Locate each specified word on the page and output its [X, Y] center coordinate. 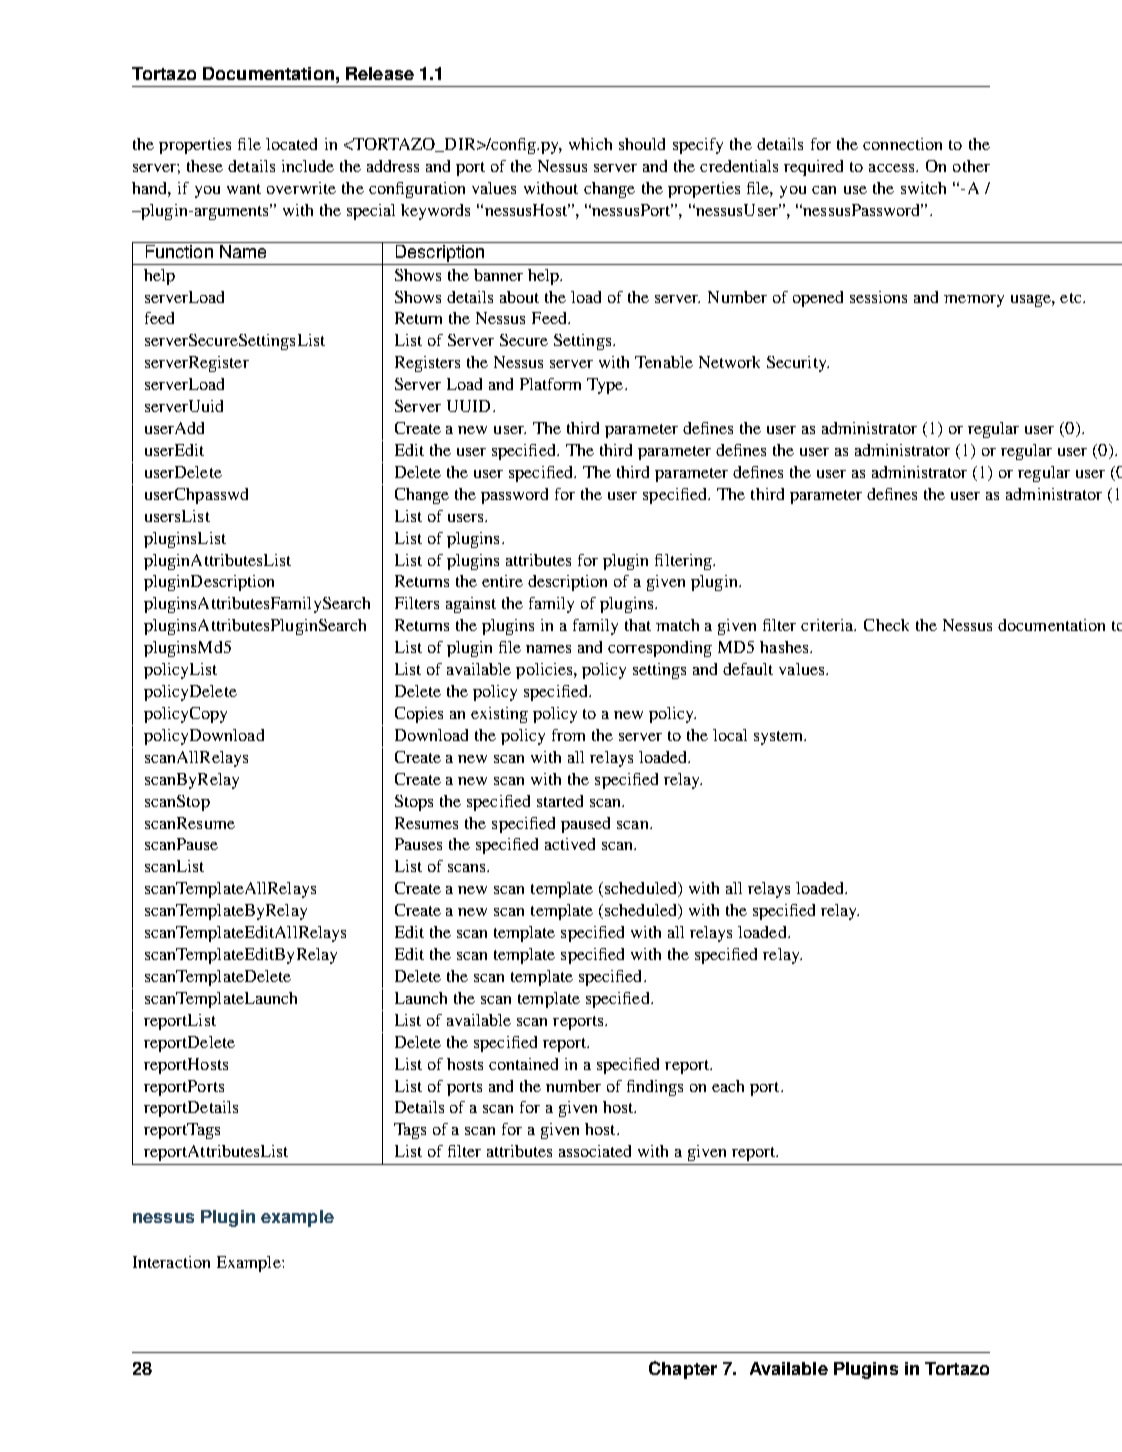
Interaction [171, 1262]
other [971, 166]
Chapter [683, 1370]
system [780, 738]
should [642, 144]
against [471, 605]
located [291, 144]
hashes [785, 647]
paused [585, 825]
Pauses [418, 844]
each [728, 1086]
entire [502, 581]
